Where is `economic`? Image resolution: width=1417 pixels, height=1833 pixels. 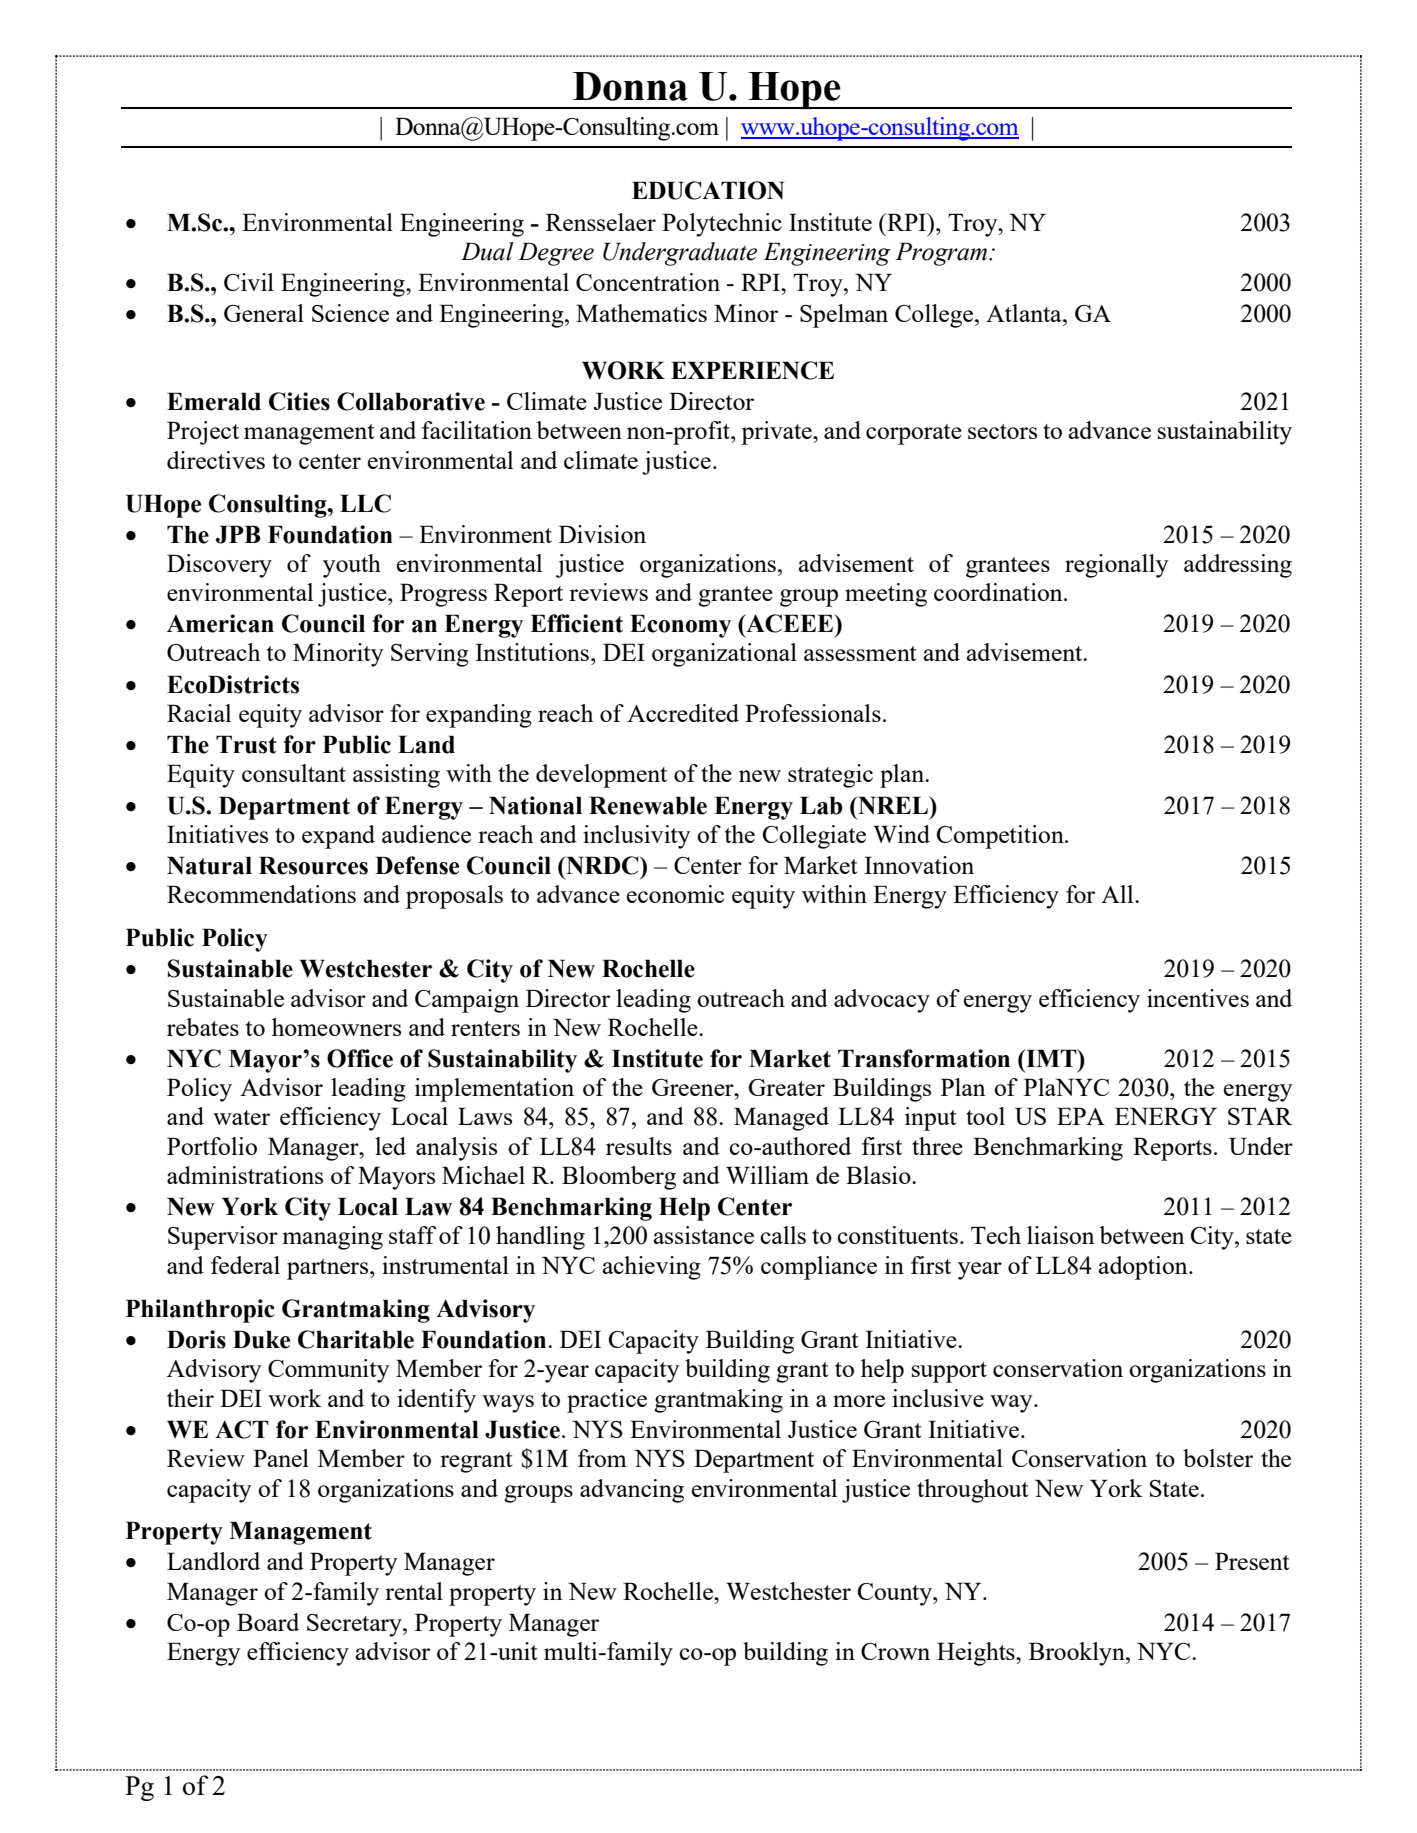 economic is located at coordinates (675, 894).
